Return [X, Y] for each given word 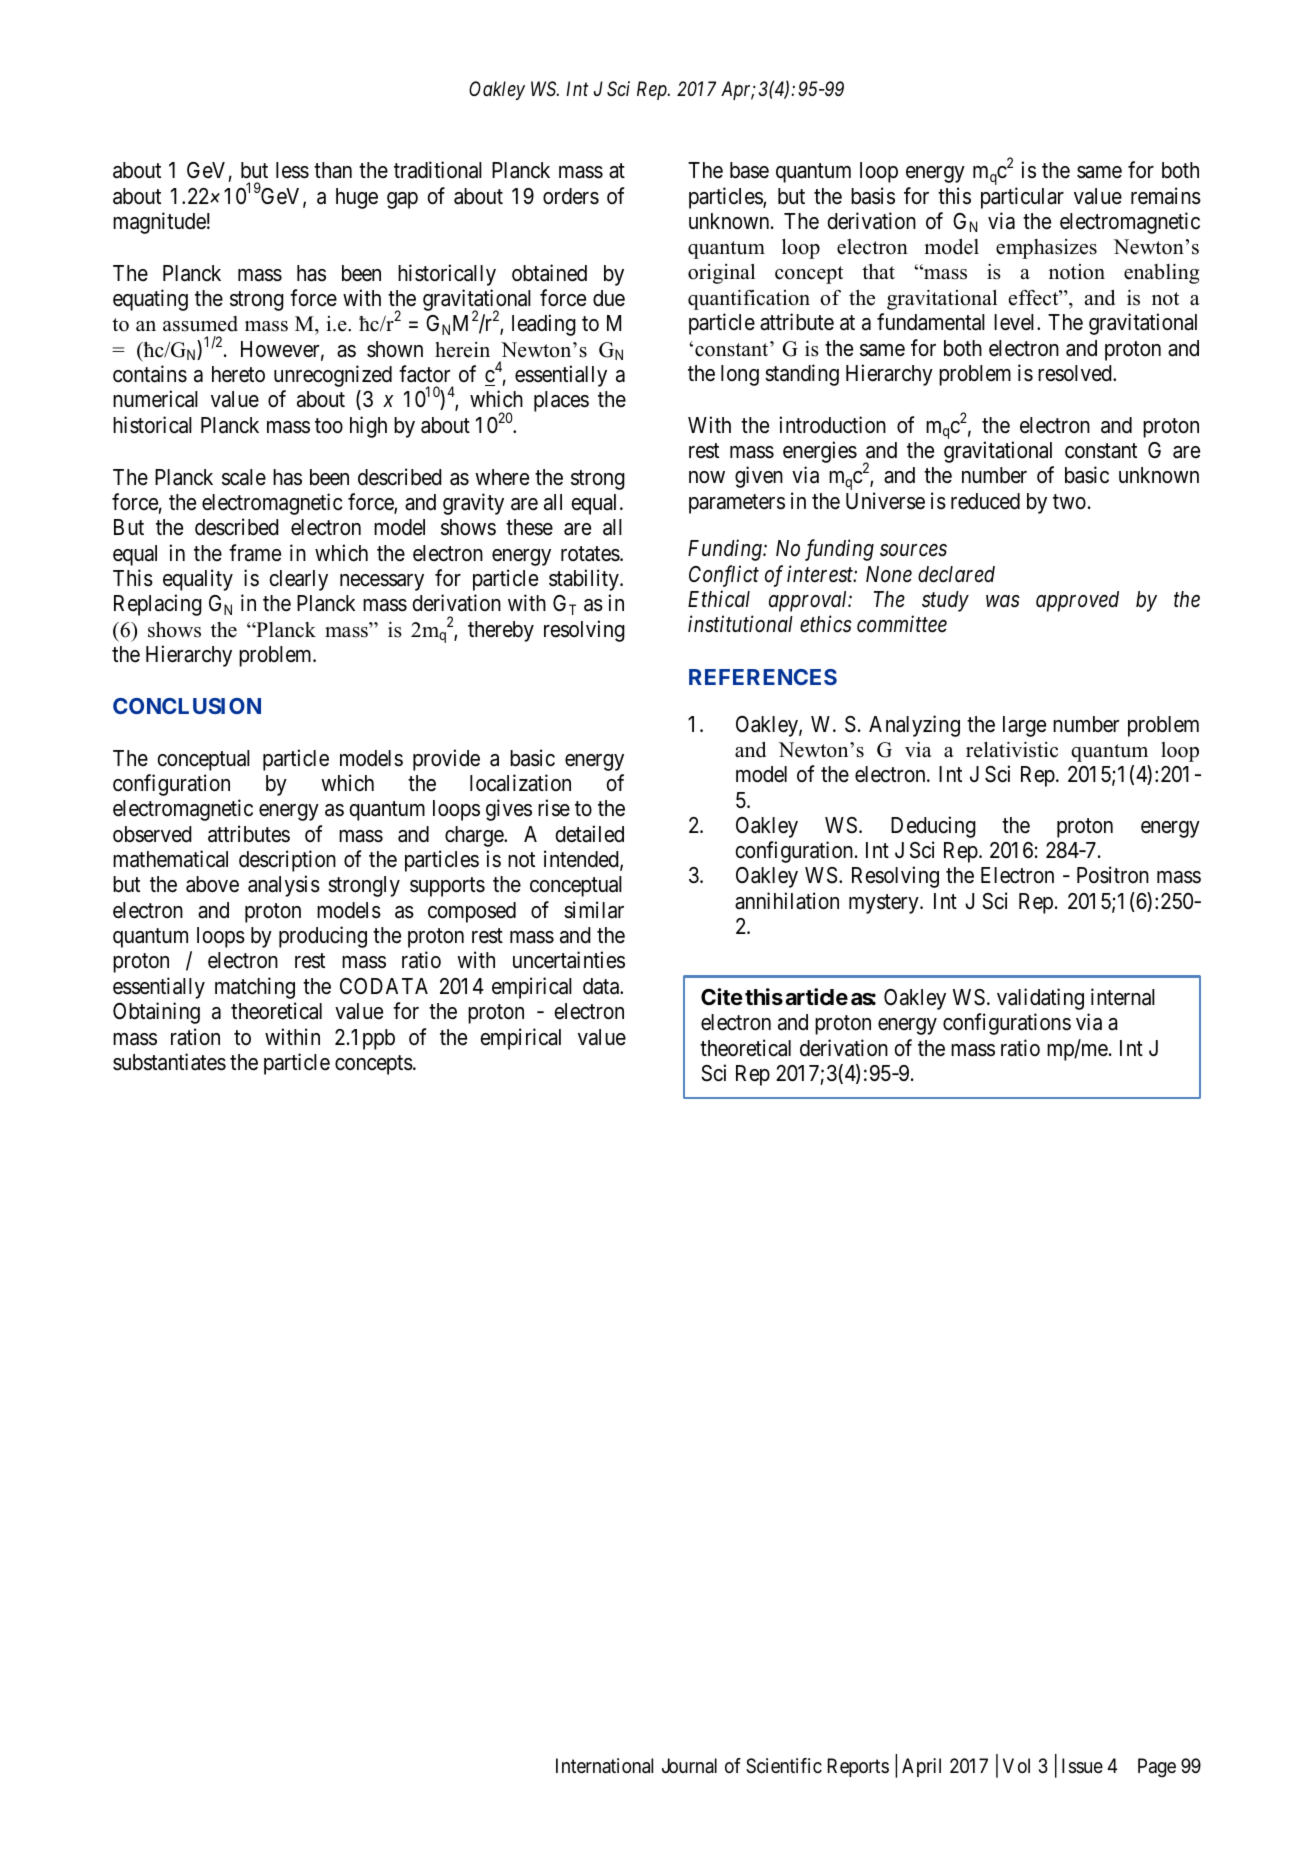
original [721, 274]
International [604, 1766]
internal [1123, 997]
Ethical [719, 599]
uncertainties [569, 960]
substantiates [169, 1062]
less [292, 170]
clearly [298, 580]
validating [1040, 999]
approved [1077, 601]
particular [1022, 198]
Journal [689, 1766]
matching [255, 988]
